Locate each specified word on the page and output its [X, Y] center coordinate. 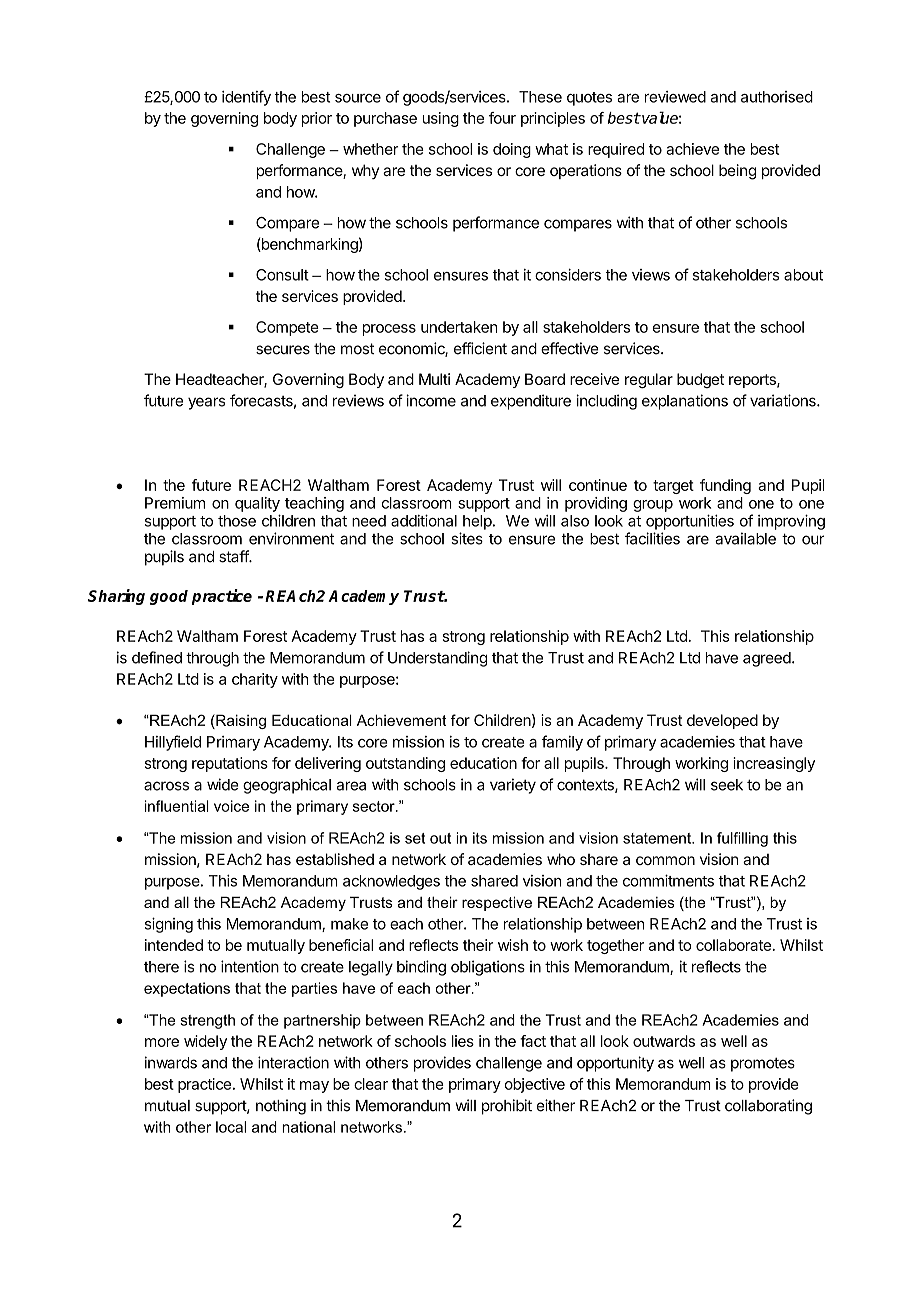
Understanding [437, 659]
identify [246, 98]
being [737, 172]
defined [157, 657]
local [231, 1127]
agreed [767, 659]
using [441, 119]
